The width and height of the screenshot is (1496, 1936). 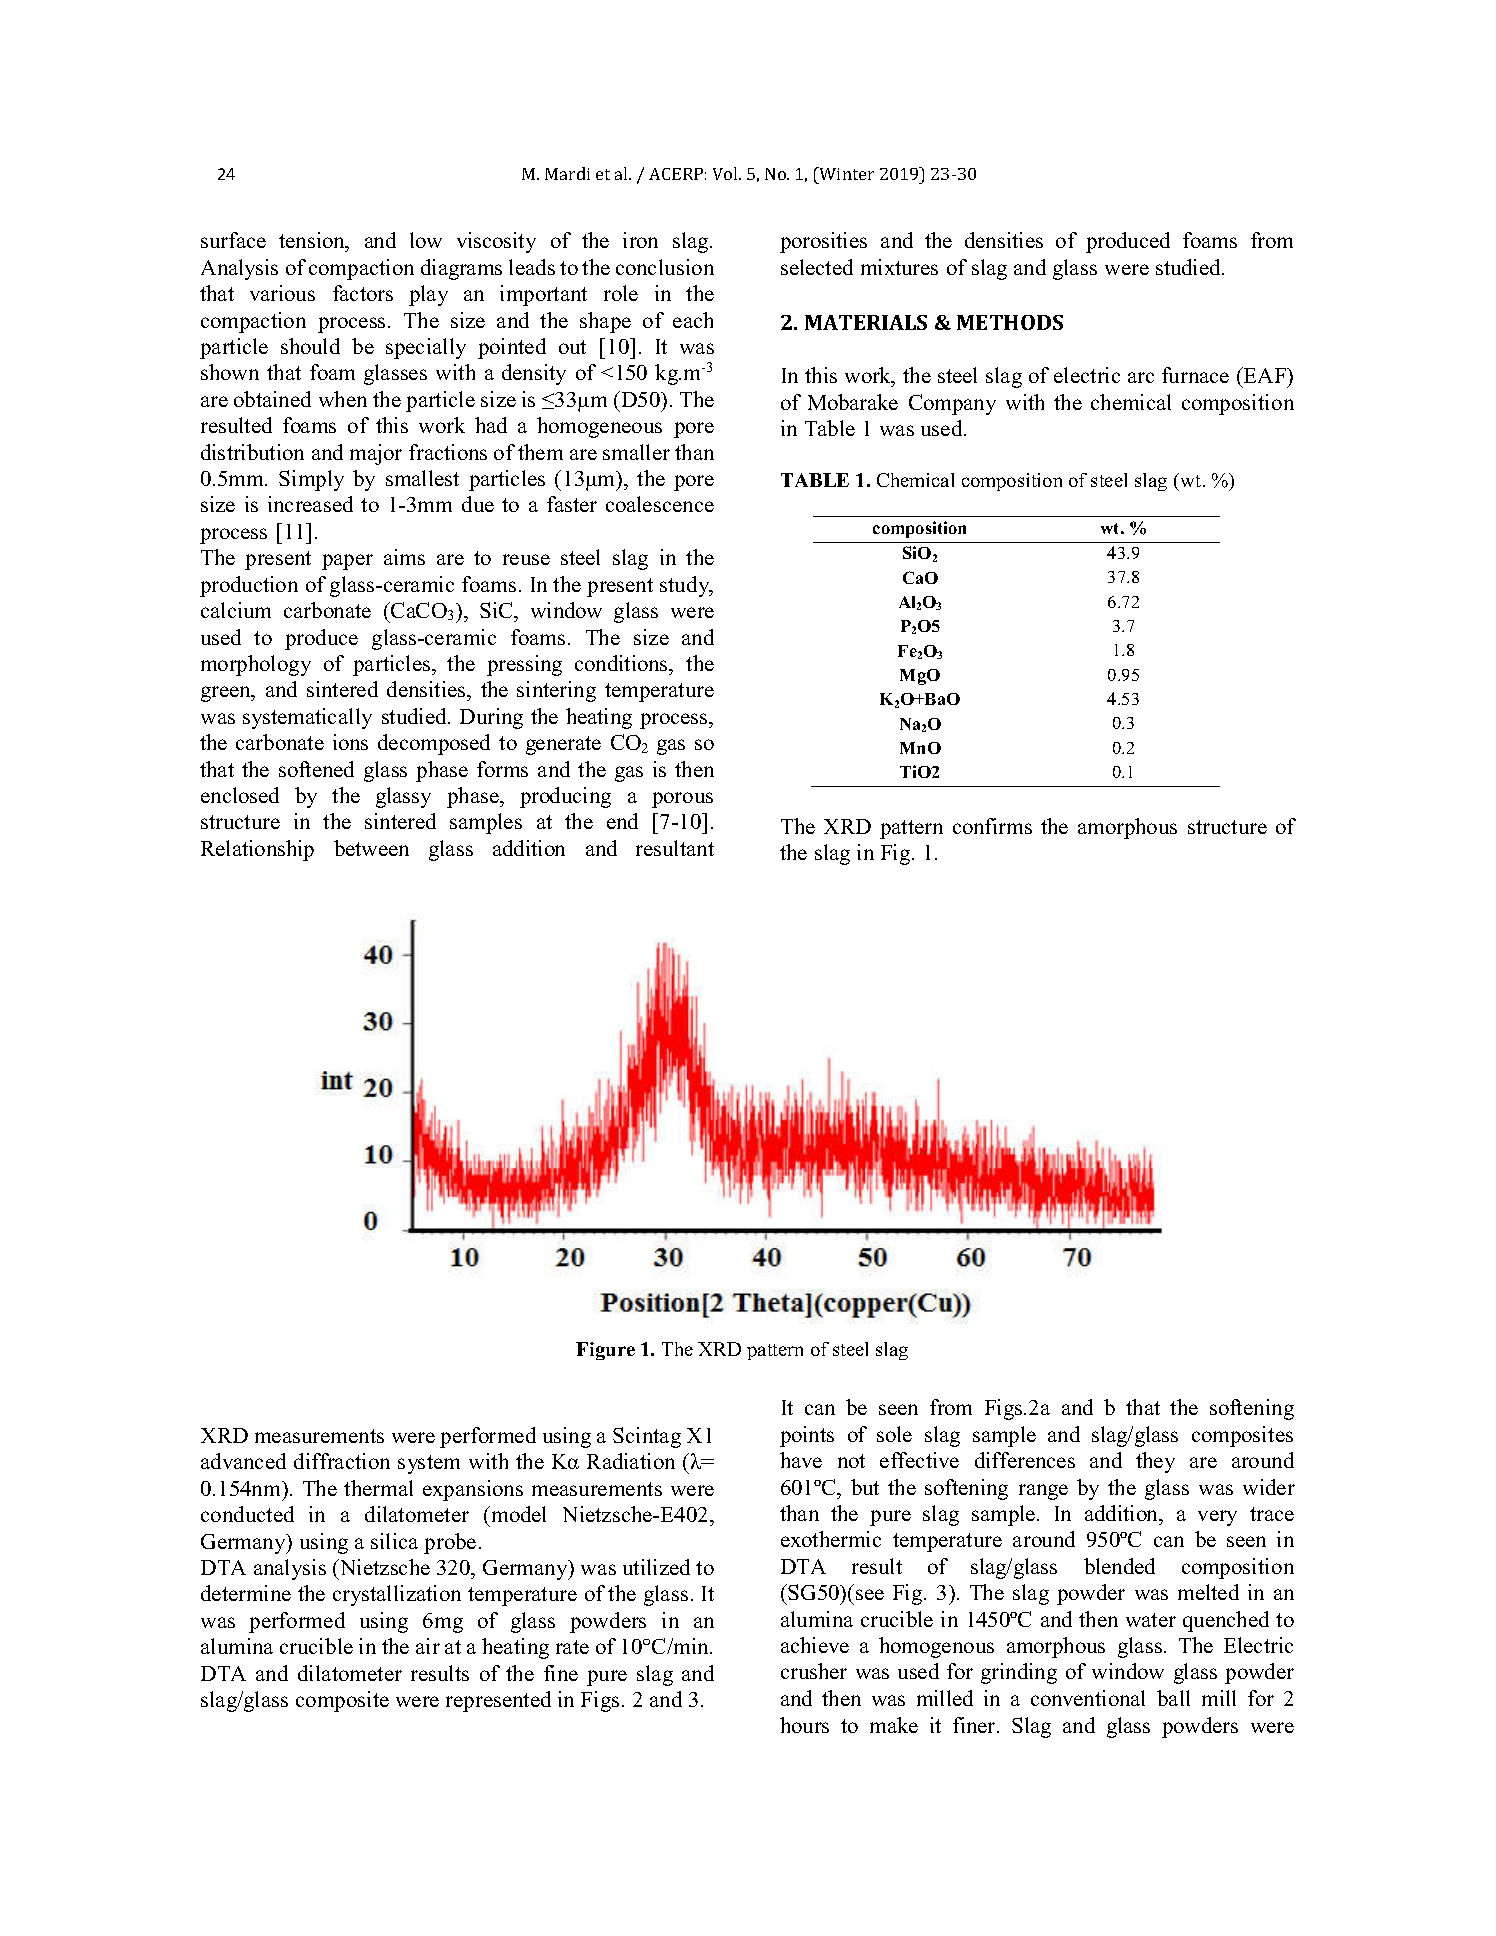 I want to click on crusher, so click(x=814, y=1671).
